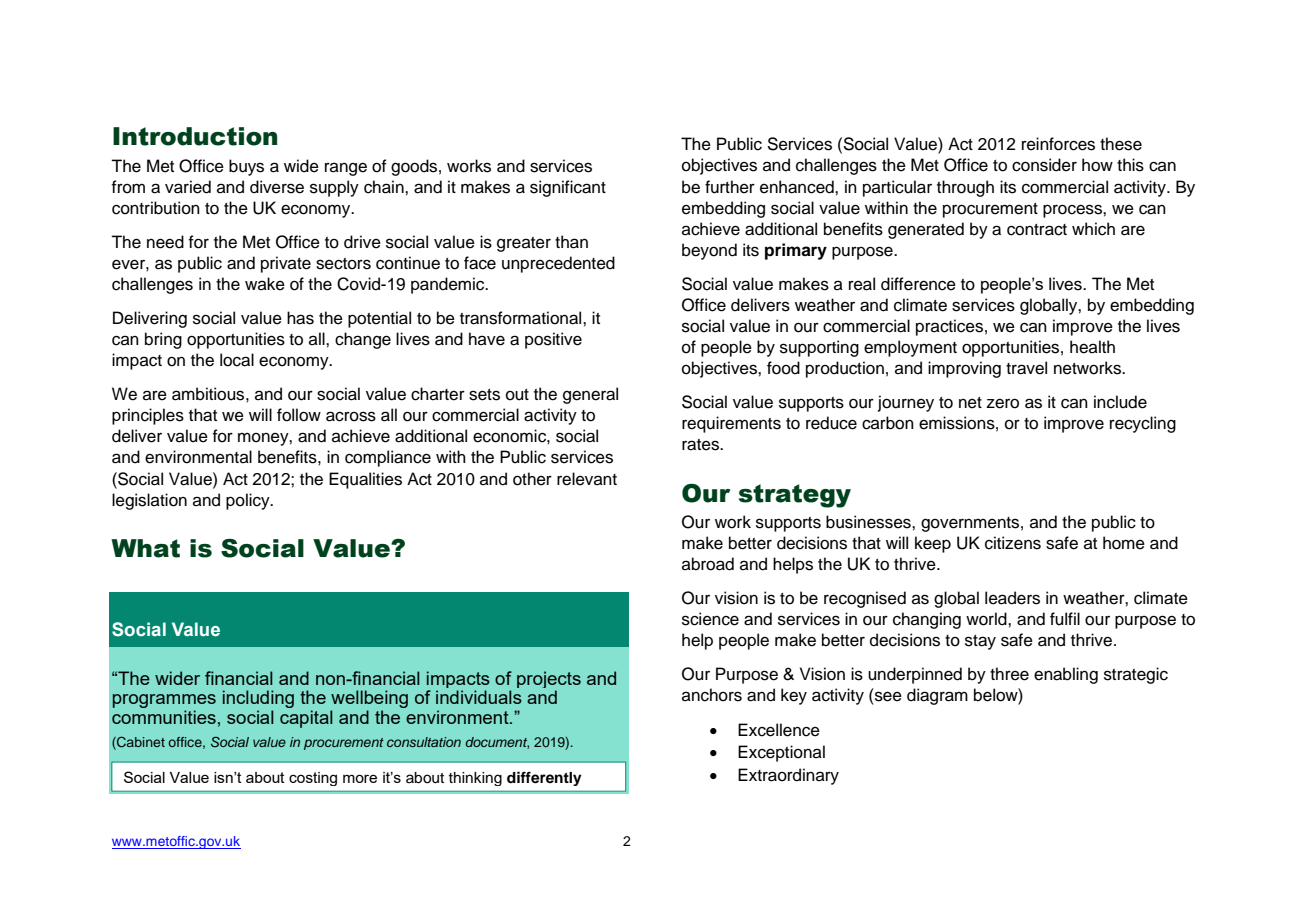 This screenshot has height=924, width=1308. I want to click on has, so click(300, 318).
